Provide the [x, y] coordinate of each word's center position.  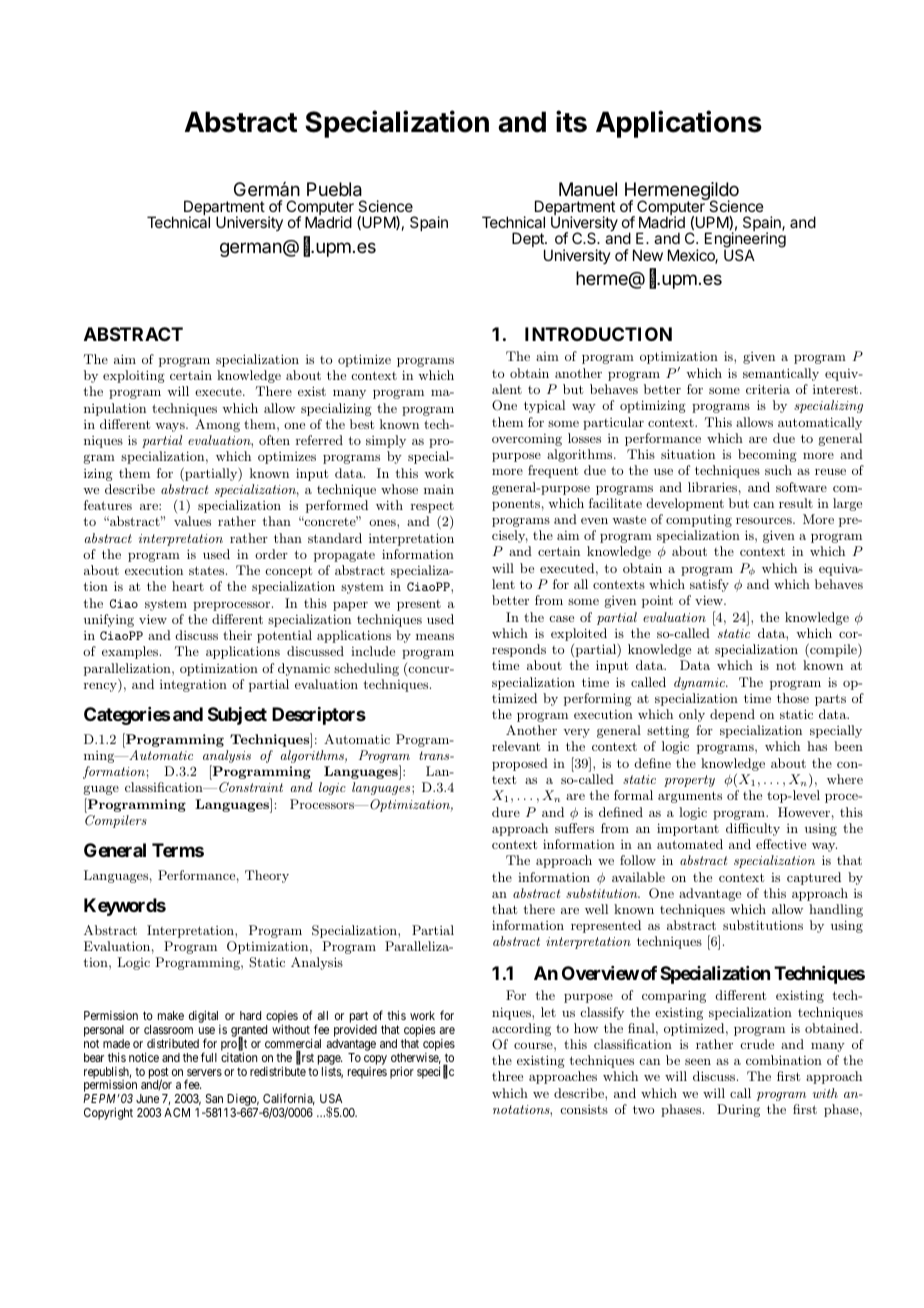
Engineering [745, 241]
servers [204, 1072]
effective [781, 844]
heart [188, 586]
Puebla [334, 189]
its [571, 121]
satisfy [709, 585]
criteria [768, 389]
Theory [267, 876]
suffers [574, 828]
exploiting [134, 376]
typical [544, 406]
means [435, 636]
